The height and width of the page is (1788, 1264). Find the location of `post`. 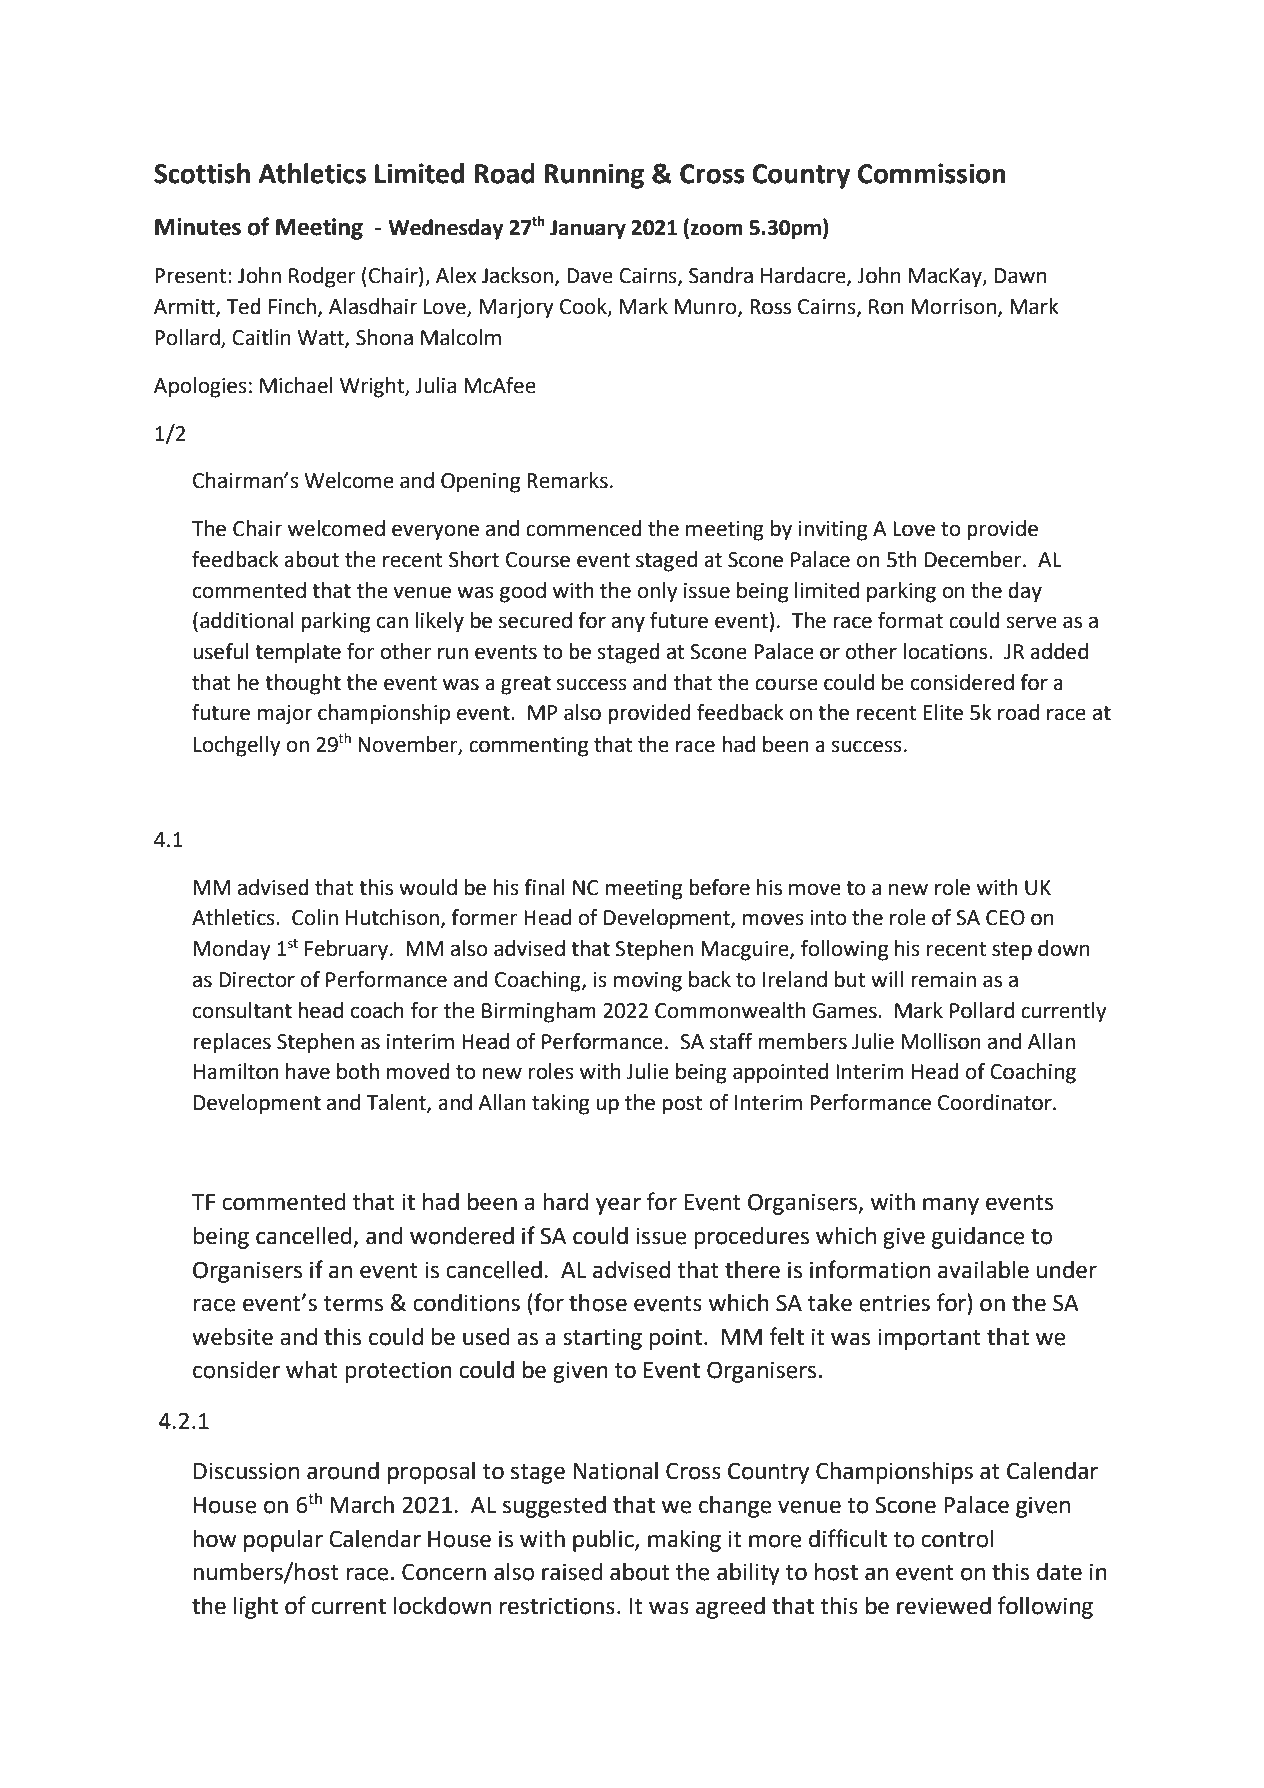

post is located at coordinates (682, 1105).
